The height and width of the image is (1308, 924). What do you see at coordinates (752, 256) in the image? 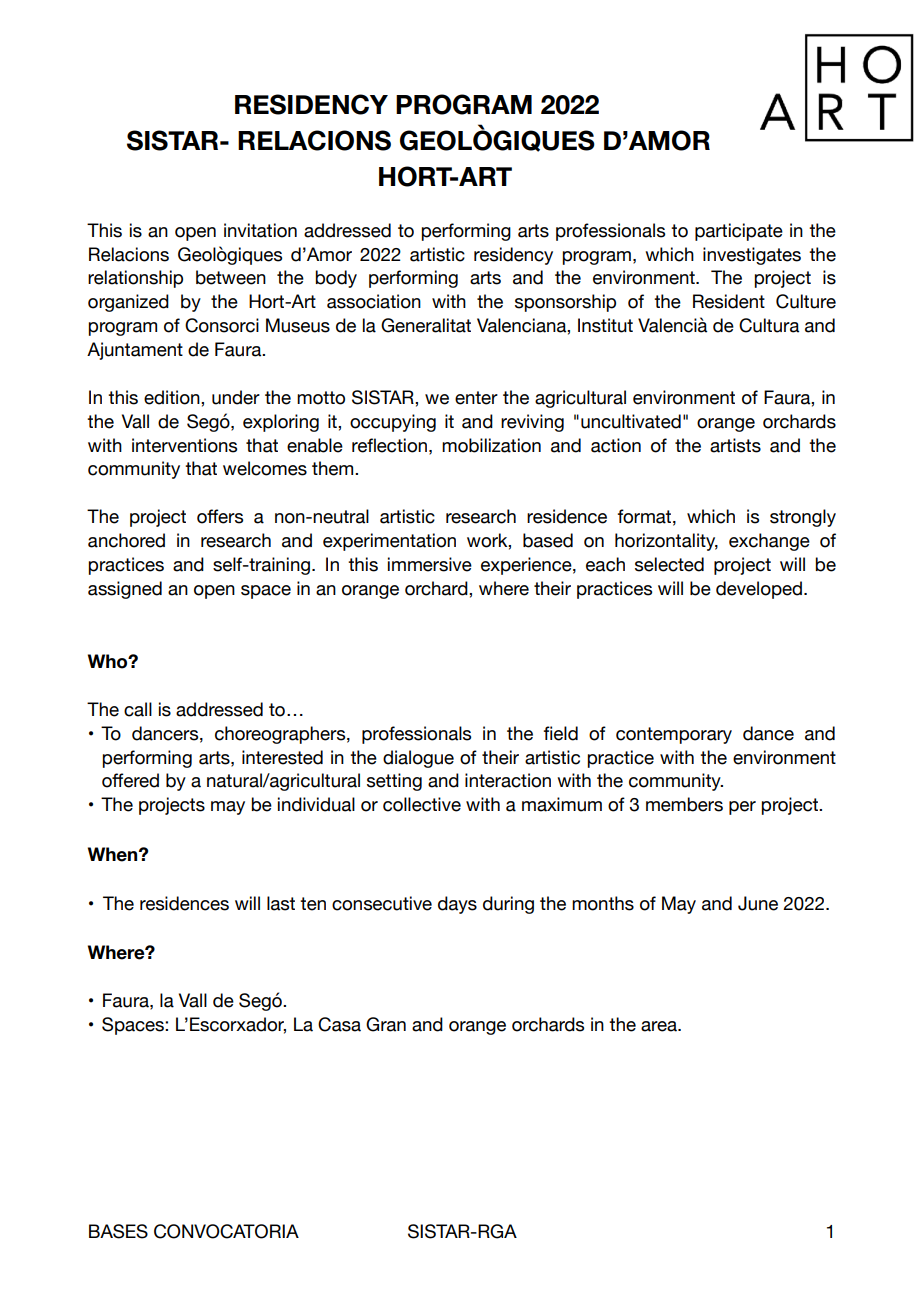
I see `investigates` at bounding box center [752, 256].
